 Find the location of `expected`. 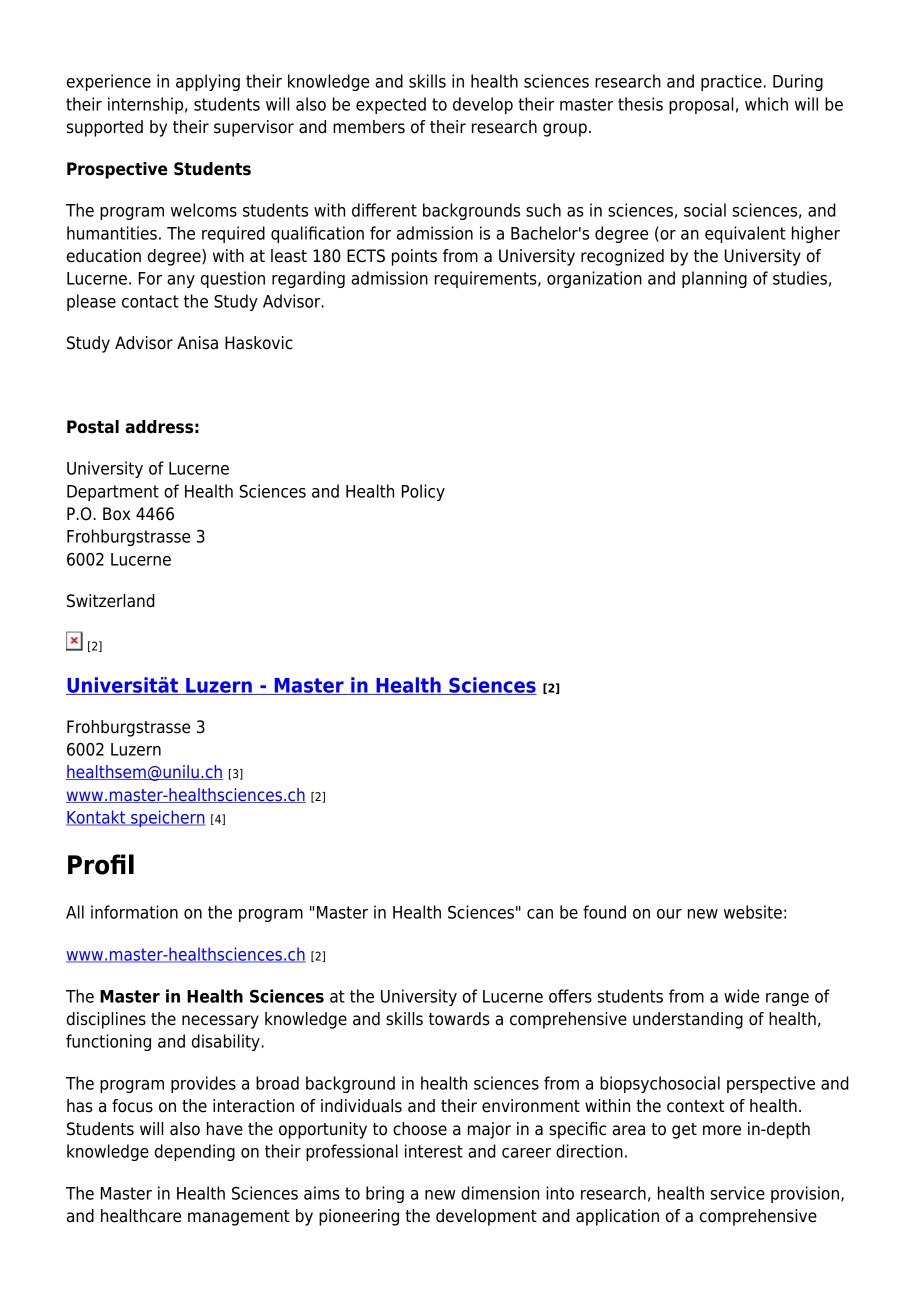

expected is located at coordinates (391, 105).
